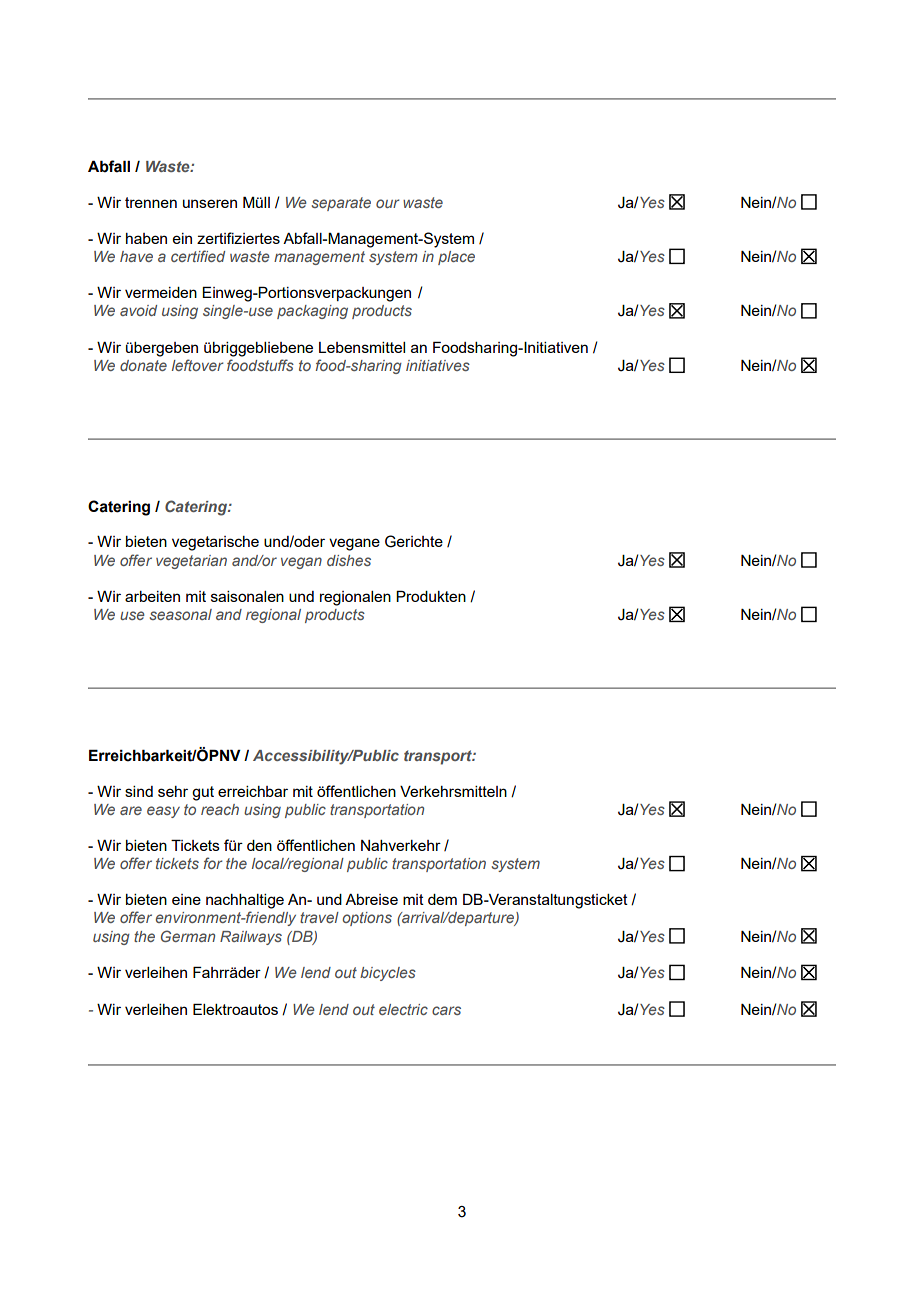 This screenshot has width=924, height=1308. I want to click on reach, so click(220, 809).
